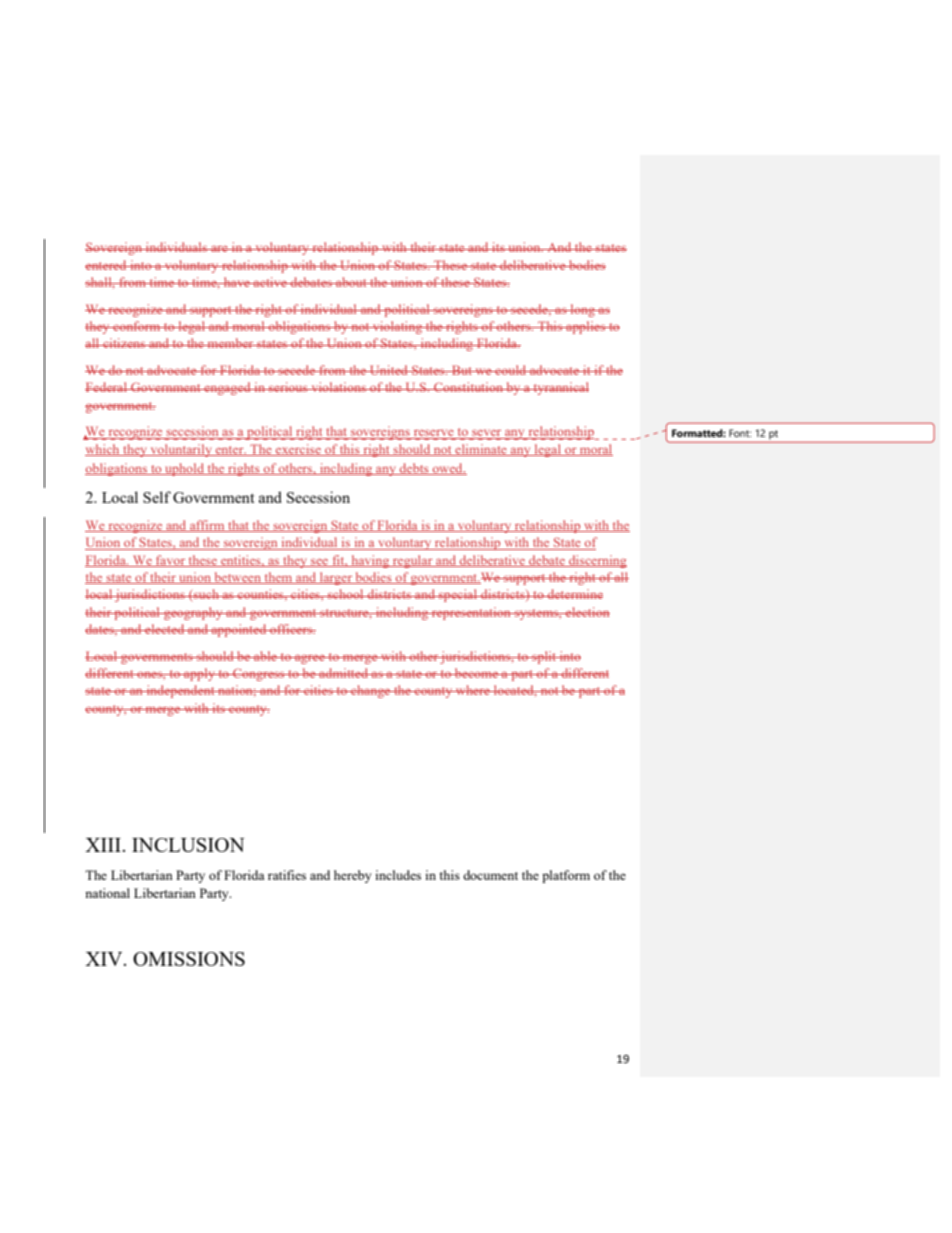 The width and height of the screenshot is (952, 1233). What do you see at coordinates (351, 282) in the screenshot?
I see `about` at bounding box center [351, 282].
